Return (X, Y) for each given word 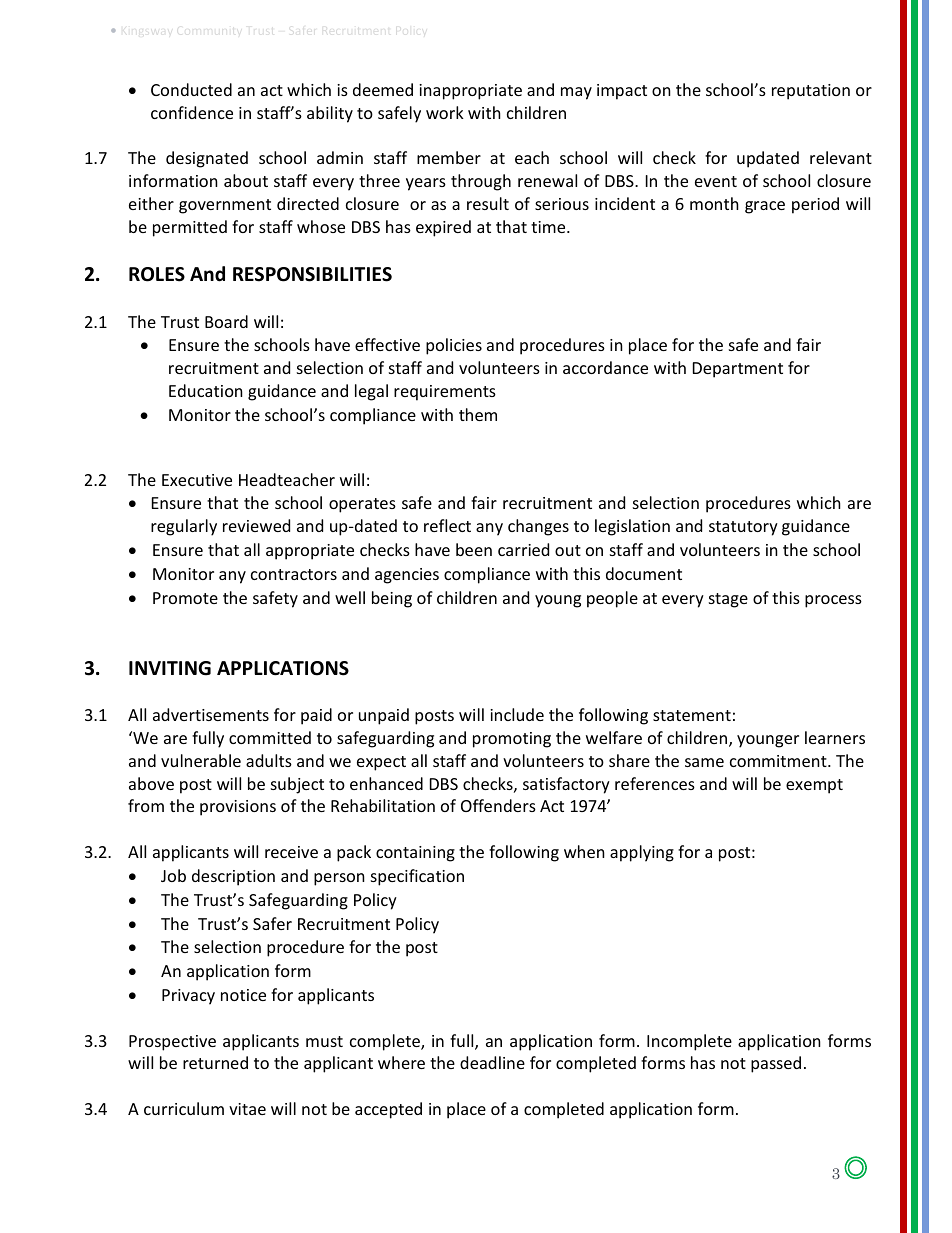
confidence (192, 112)
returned (215, 1062)
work (445, 112)
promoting (512, 740)
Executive (197, 480)
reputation (811, 92)
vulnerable (201, 760)
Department (738, 370)
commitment (779, 761)
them (478, 414)
